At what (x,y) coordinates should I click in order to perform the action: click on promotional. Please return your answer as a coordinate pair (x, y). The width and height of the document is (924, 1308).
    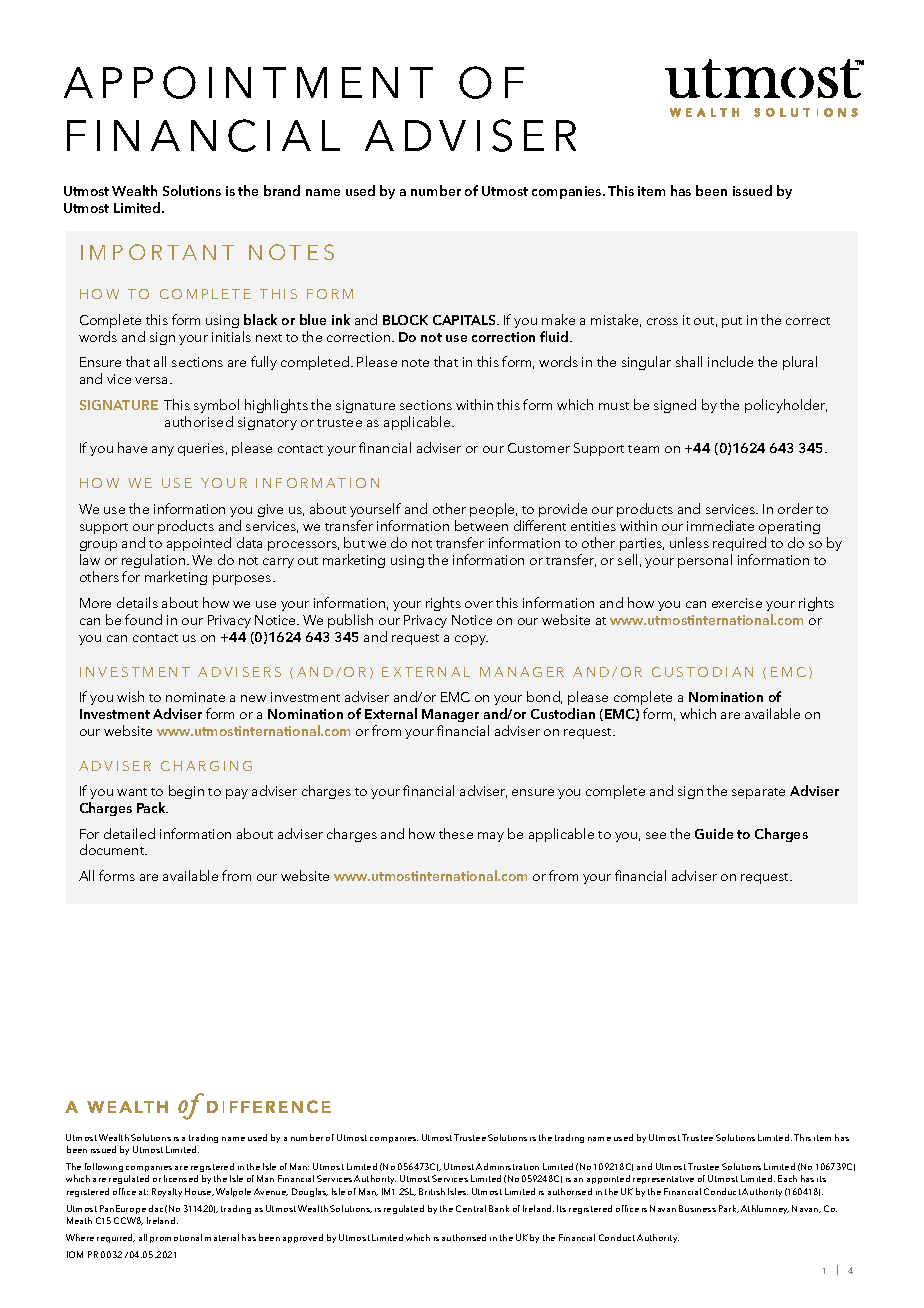
    Looking at the image, I should click on (176, 1238).
